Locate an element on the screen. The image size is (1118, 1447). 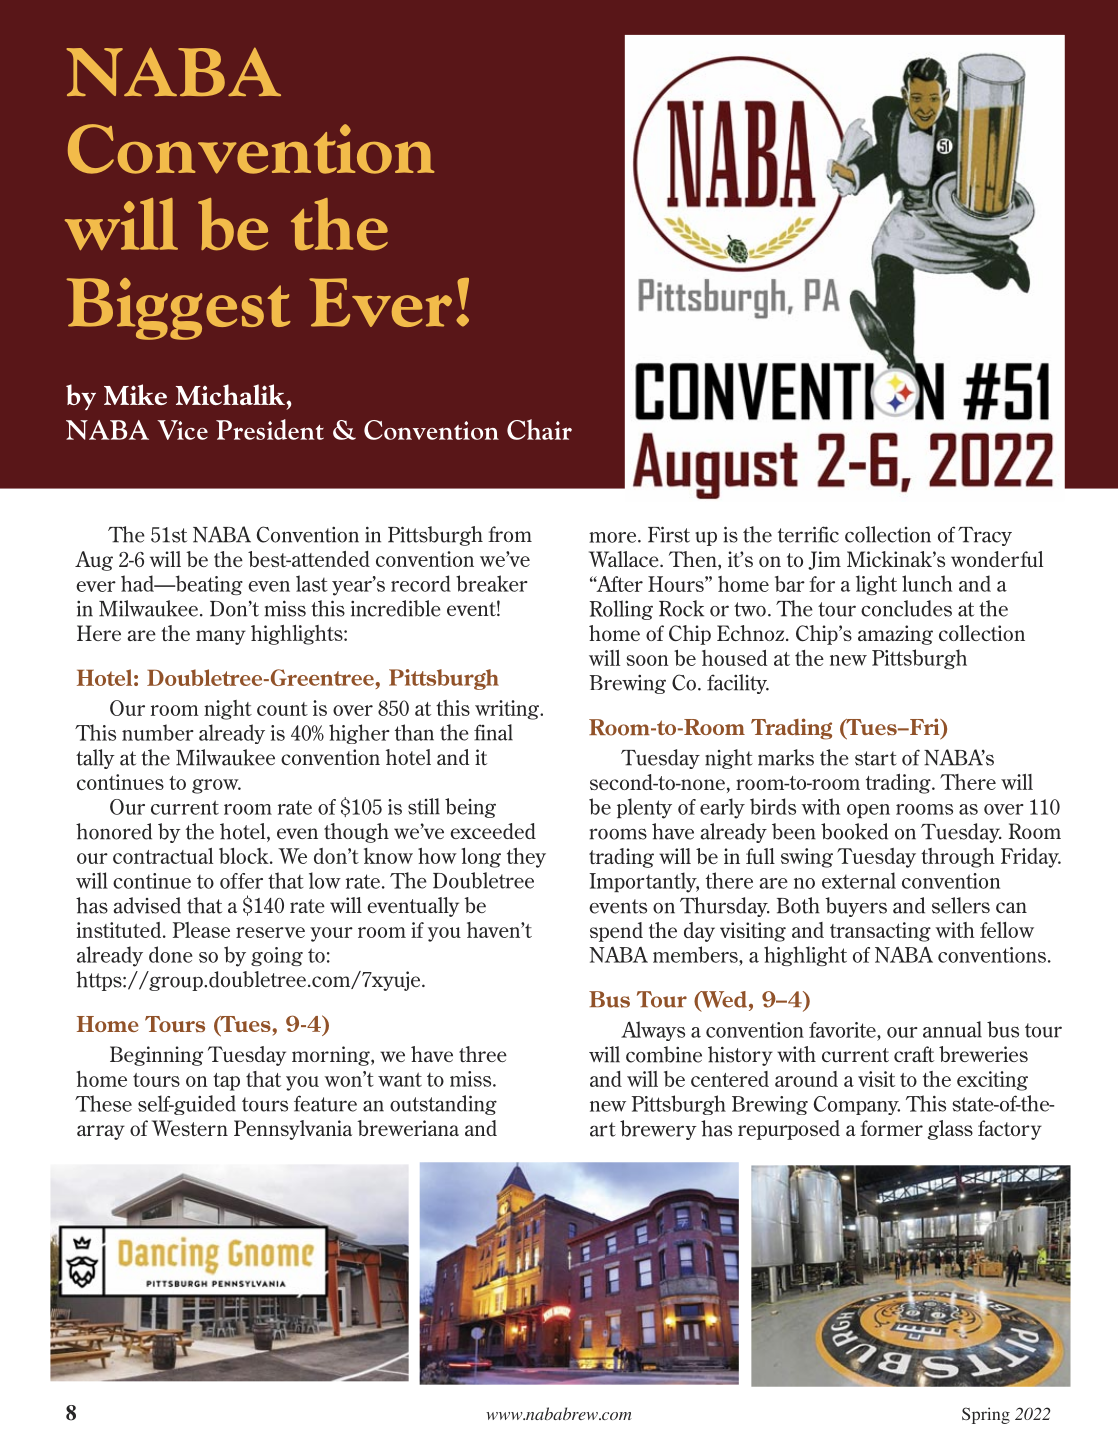
concludes is located at coordinates (906, 608).
